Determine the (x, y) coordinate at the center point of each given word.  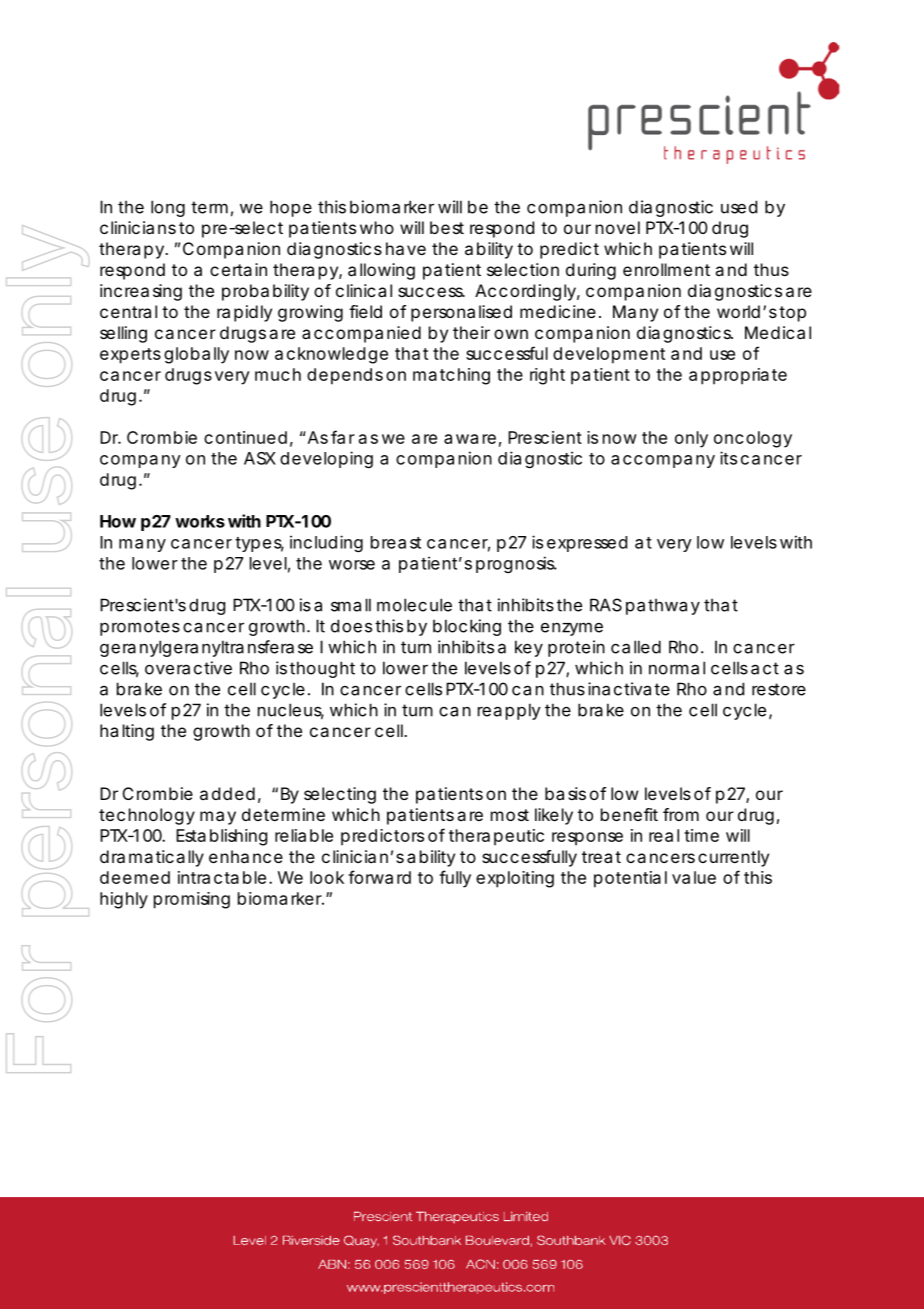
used (739, 207)
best (447, 227)
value (694, 877)
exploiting (515, 879)
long (168, 208)
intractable (222, 877)
